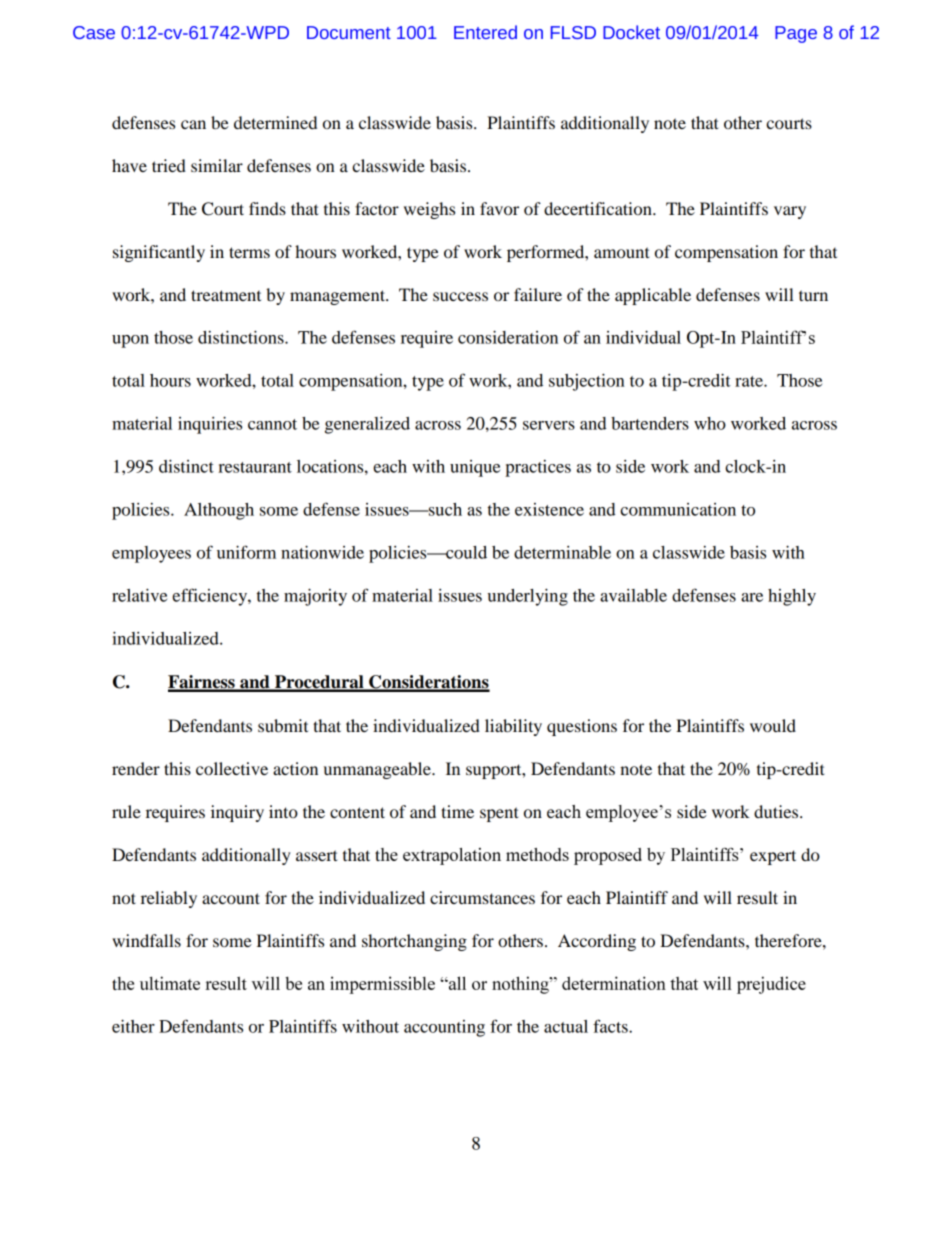  What do you see at coordinates (210, 425) in the image?
I see `inquiries` at bounding box center [210, 425].
